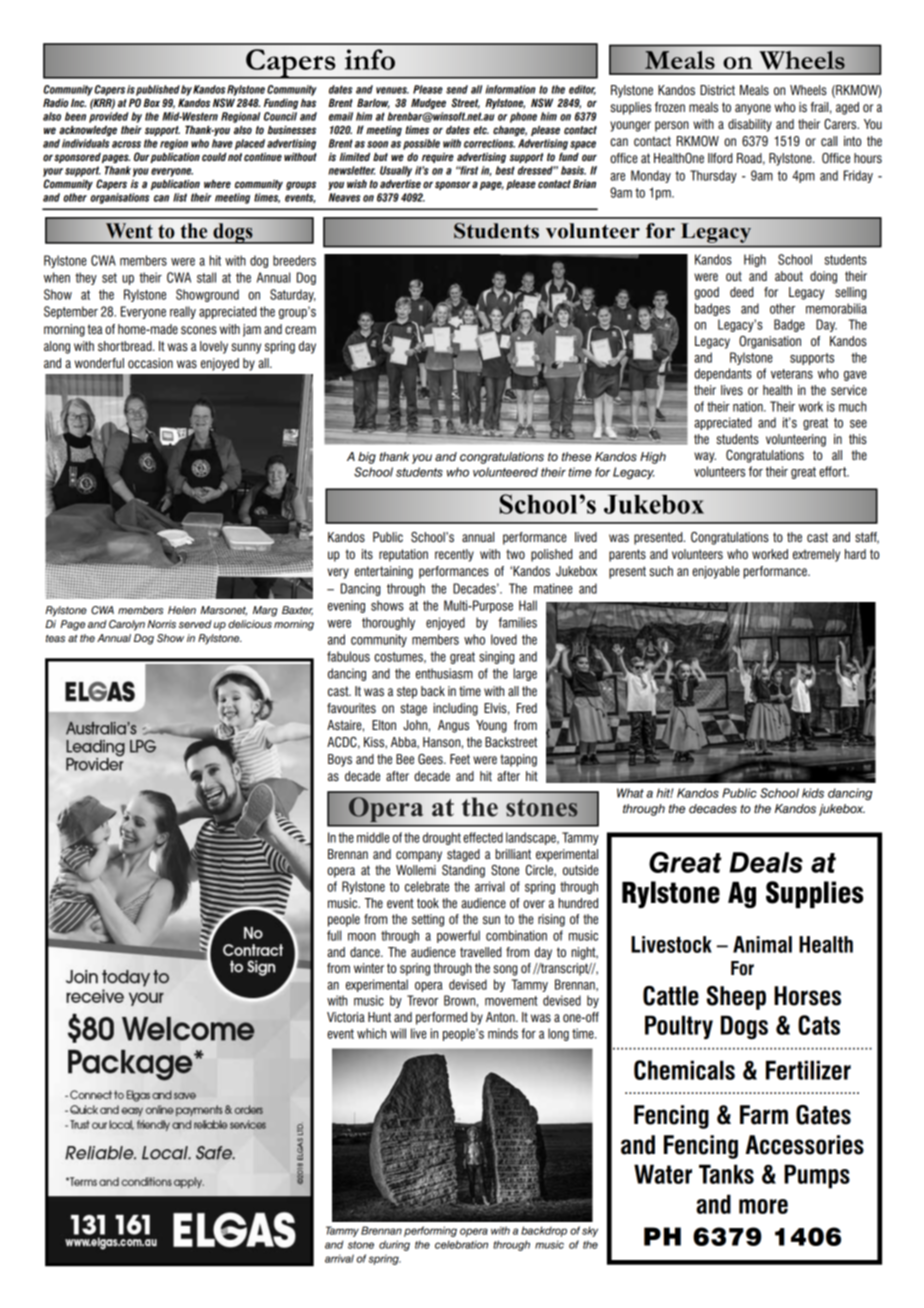 Image resolution: width=924 pixels, height=1308 pixels. Describe the element at coordinates (766, 862) in the screenshot. I see `Deals` at that location.
